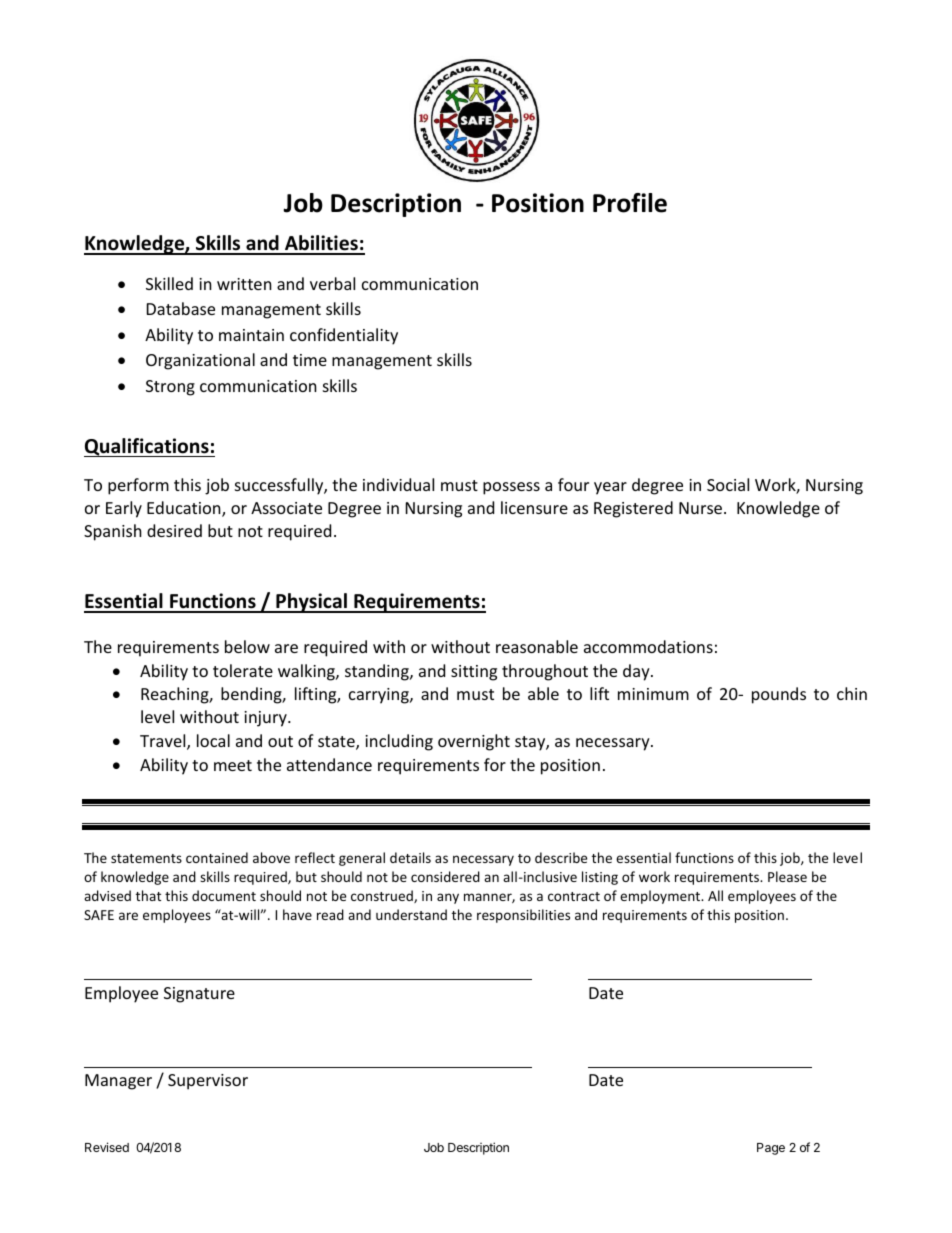  I want to click on that, so click(148, 895).
